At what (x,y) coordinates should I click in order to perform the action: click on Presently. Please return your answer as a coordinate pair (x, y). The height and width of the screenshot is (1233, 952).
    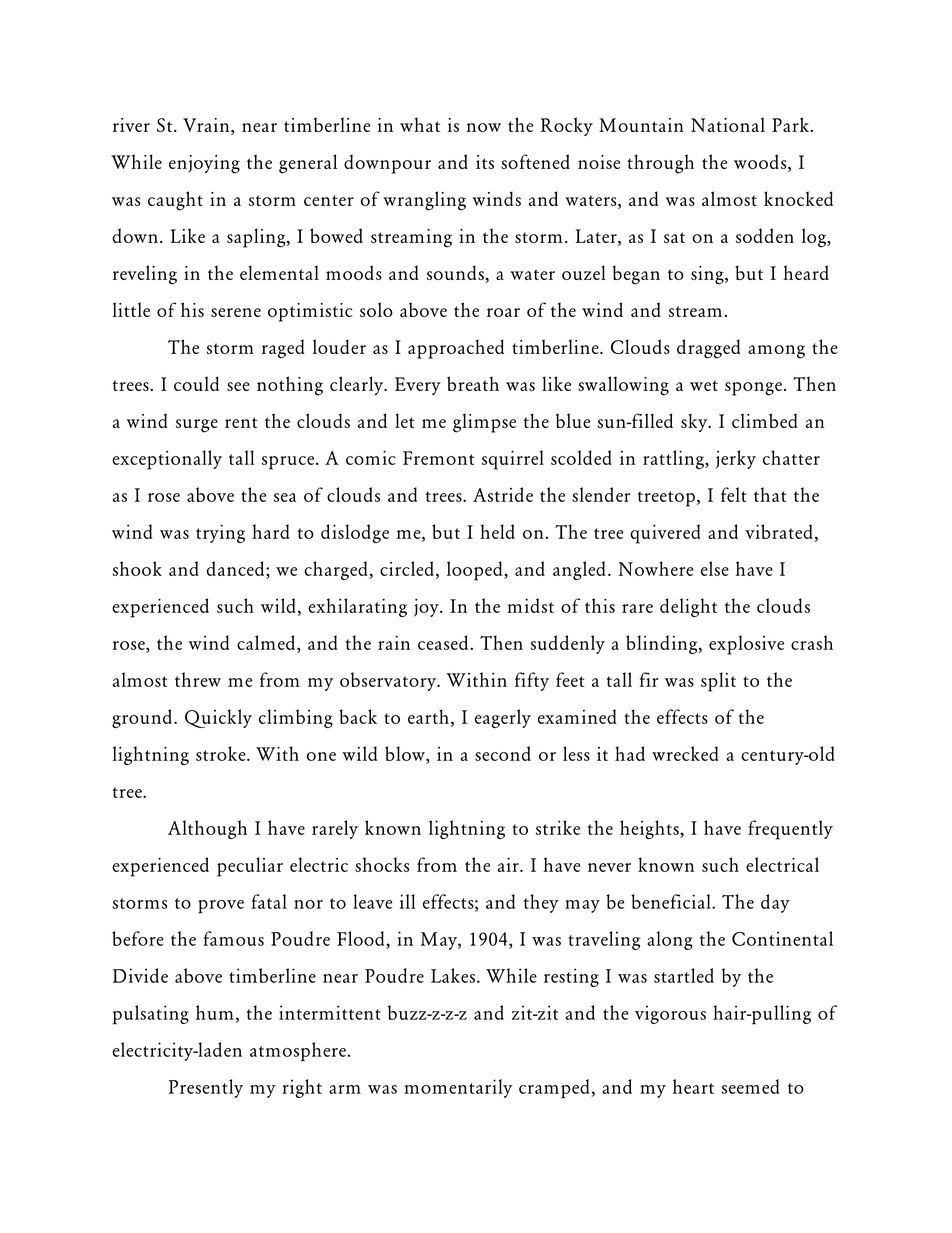
    Looking at the image, I should click on (206, 1088).
